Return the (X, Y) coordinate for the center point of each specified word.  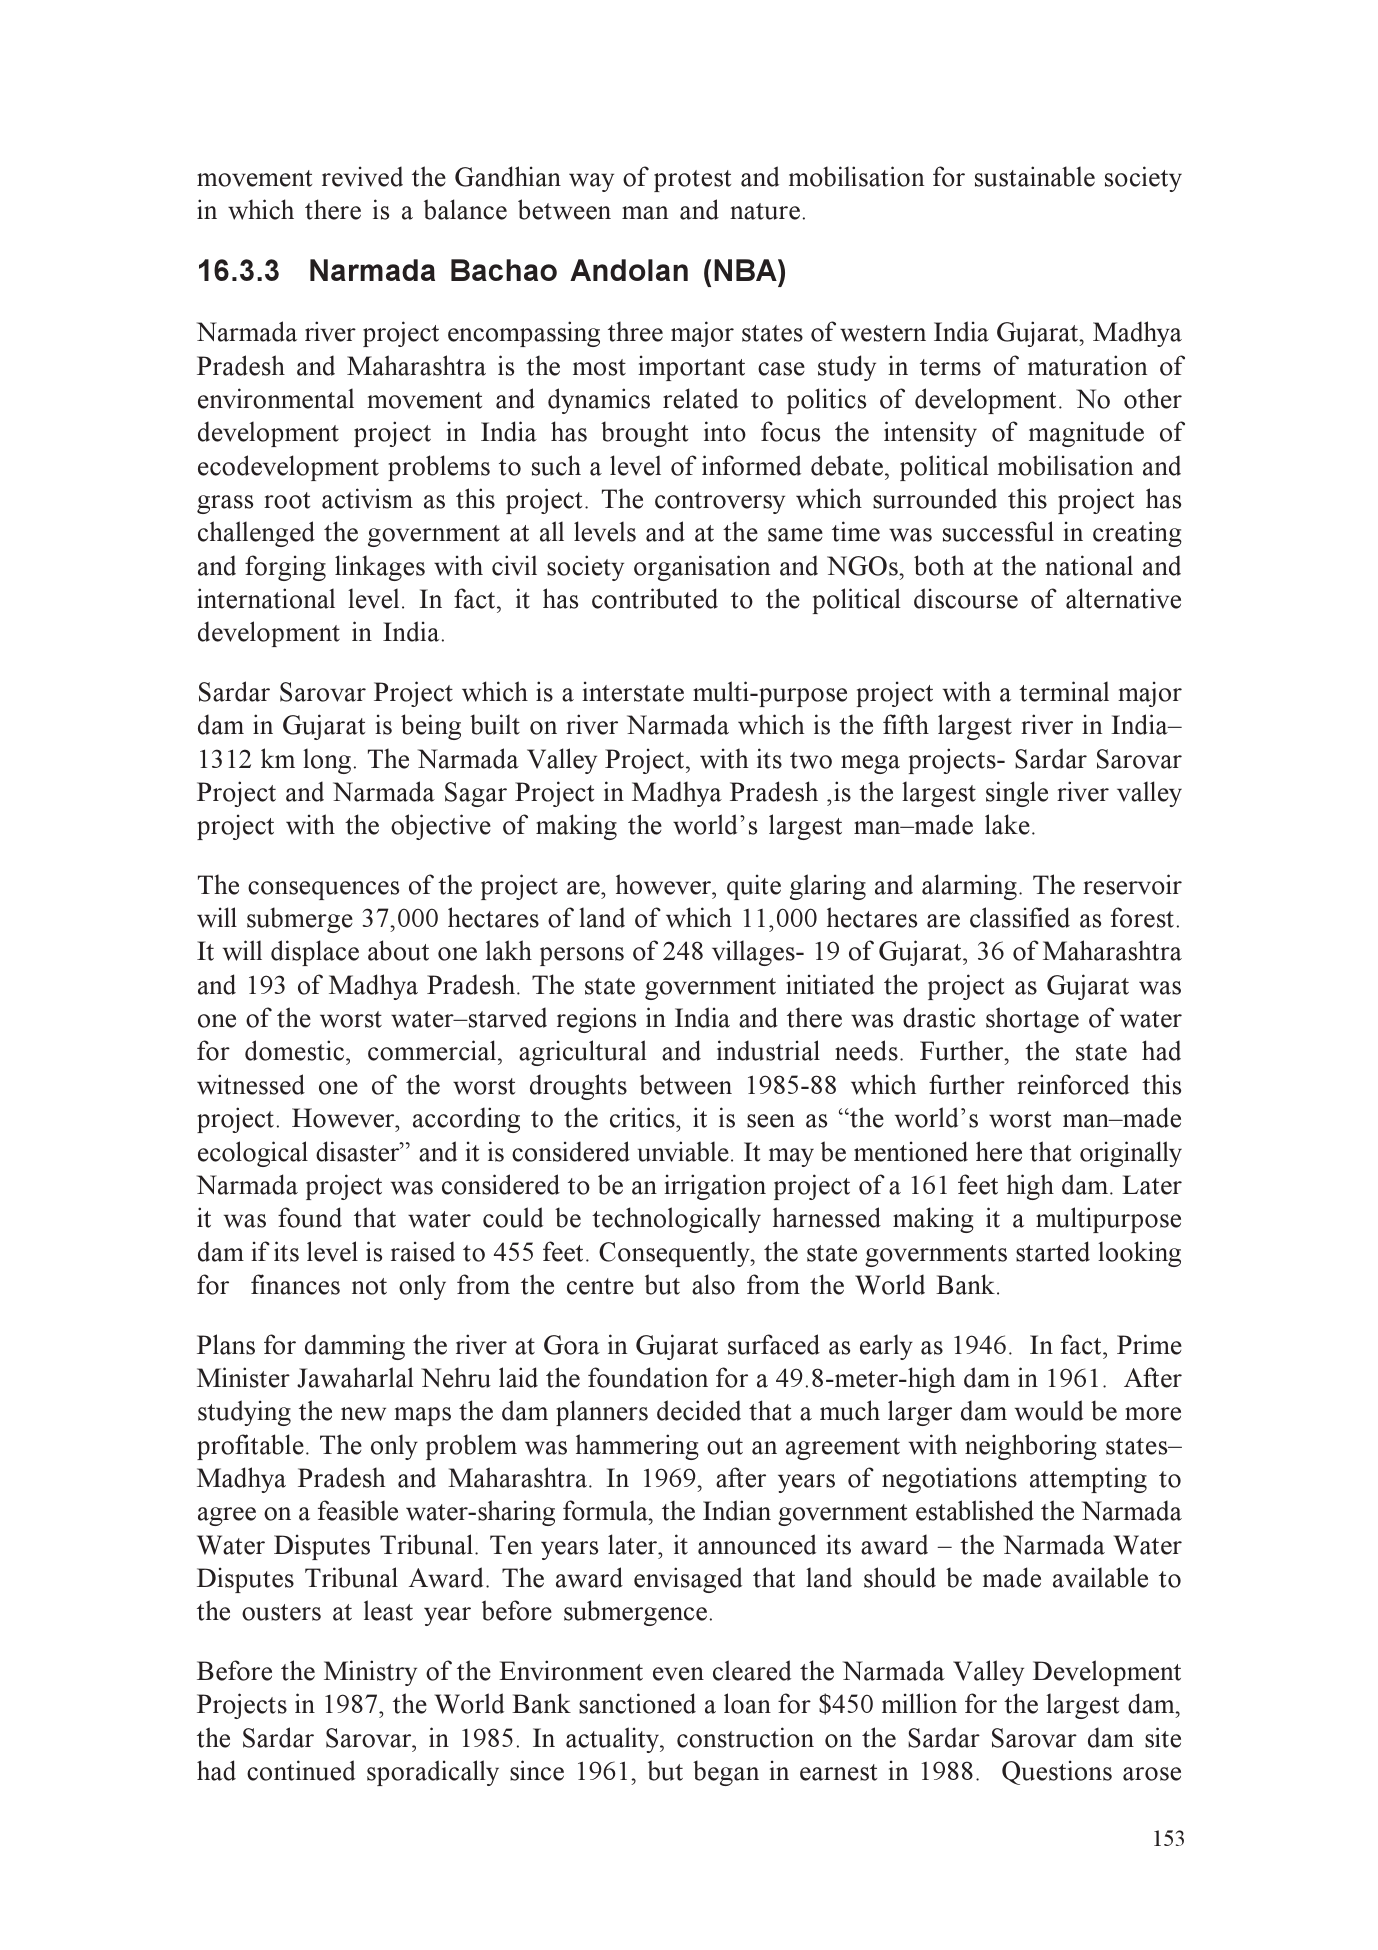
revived (362, 176)
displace (315, 953)
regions (596, 1020)
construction (745, 1737)
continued (301, 1770)
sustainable (1035, 176)
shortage (1032, 1020)
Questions (1057, 1772)
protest (692, 181)
